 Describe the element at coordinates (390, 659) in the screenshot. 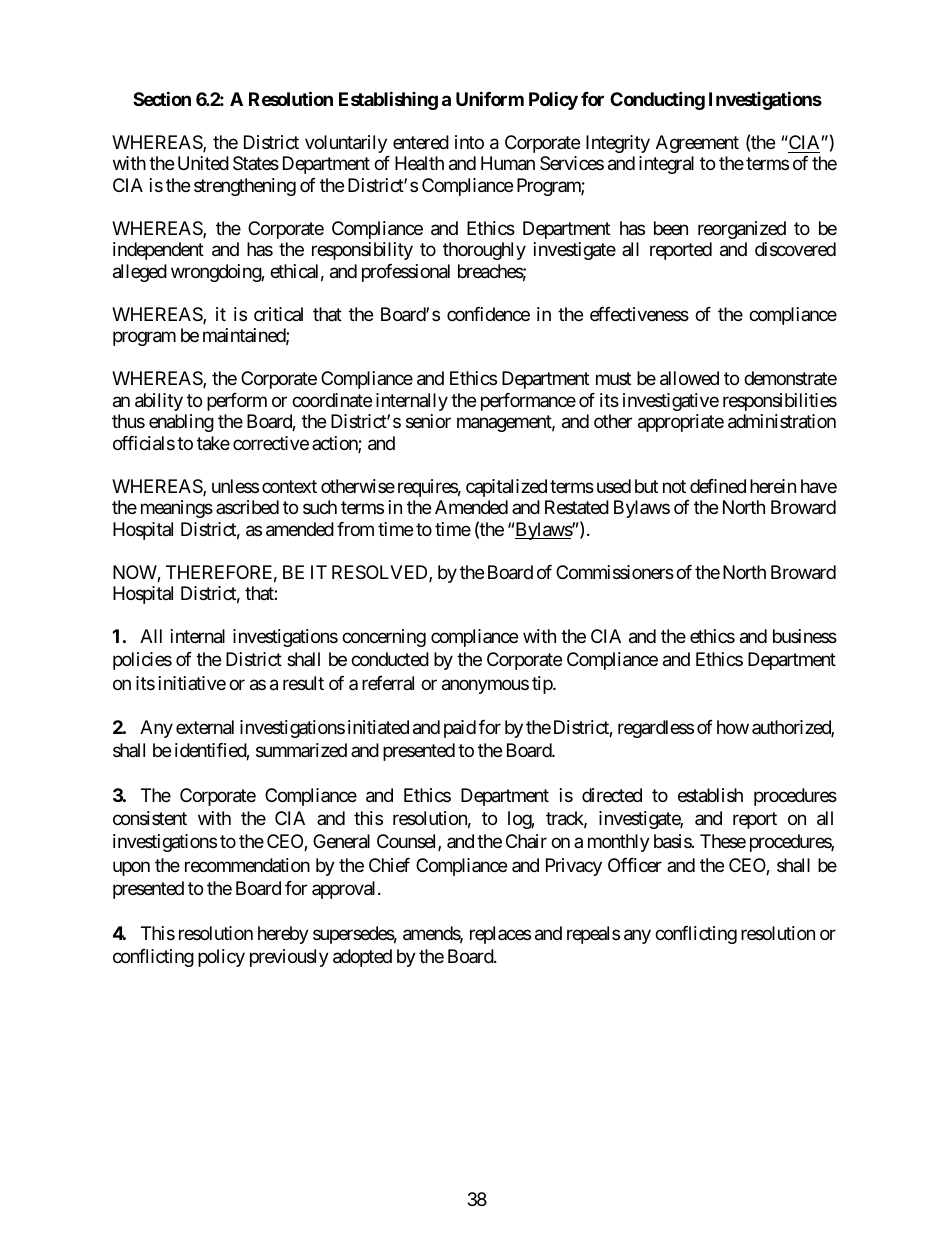

I see `conducted` at that location.
